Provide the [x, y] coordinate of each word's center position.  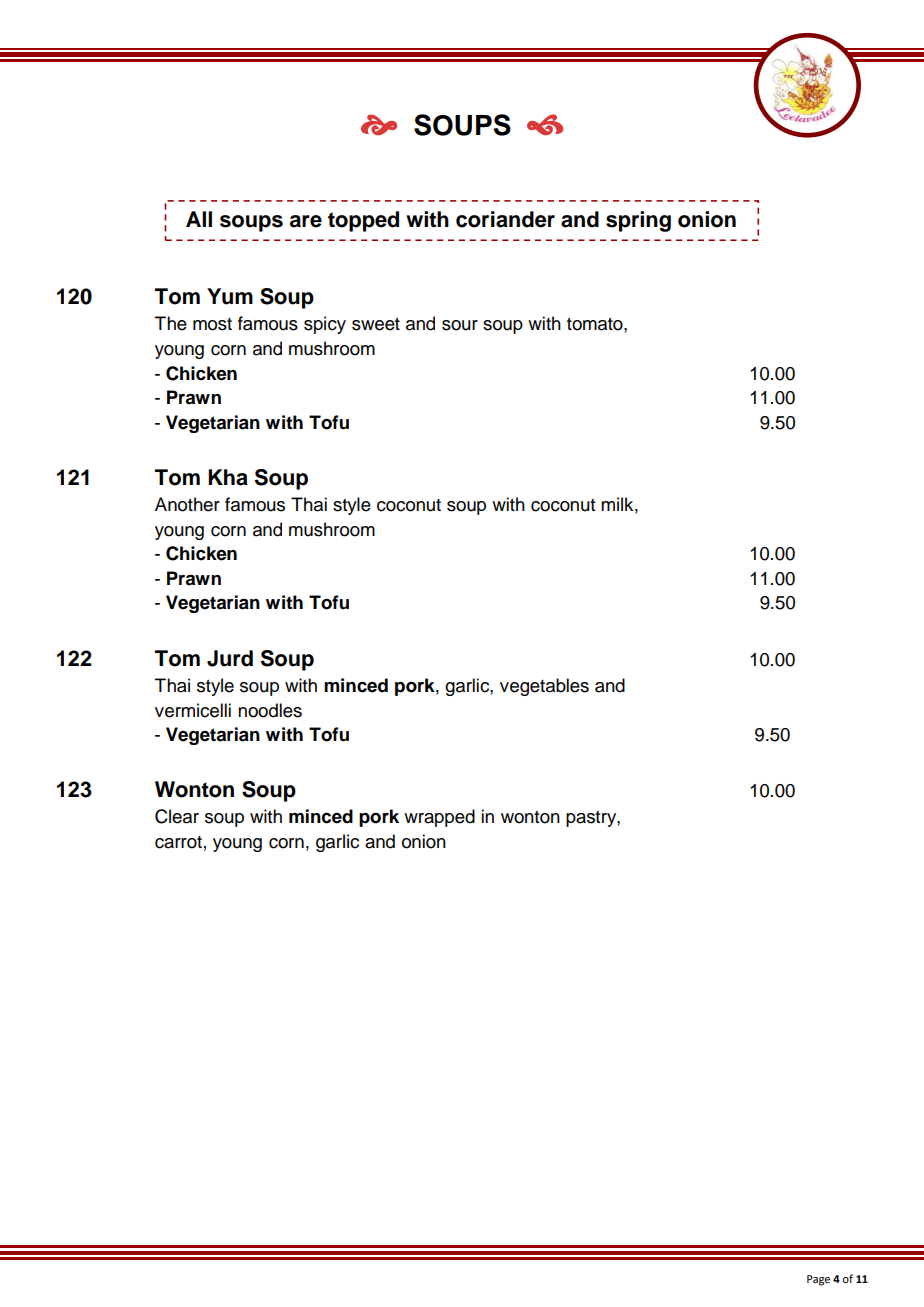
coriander [505, 219]
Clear [177, 816]
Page [818, 1280]
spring [638, 221]
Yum [230, 296]
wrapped [439, 818]
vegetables [544, 687]
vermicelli [193, 710]
